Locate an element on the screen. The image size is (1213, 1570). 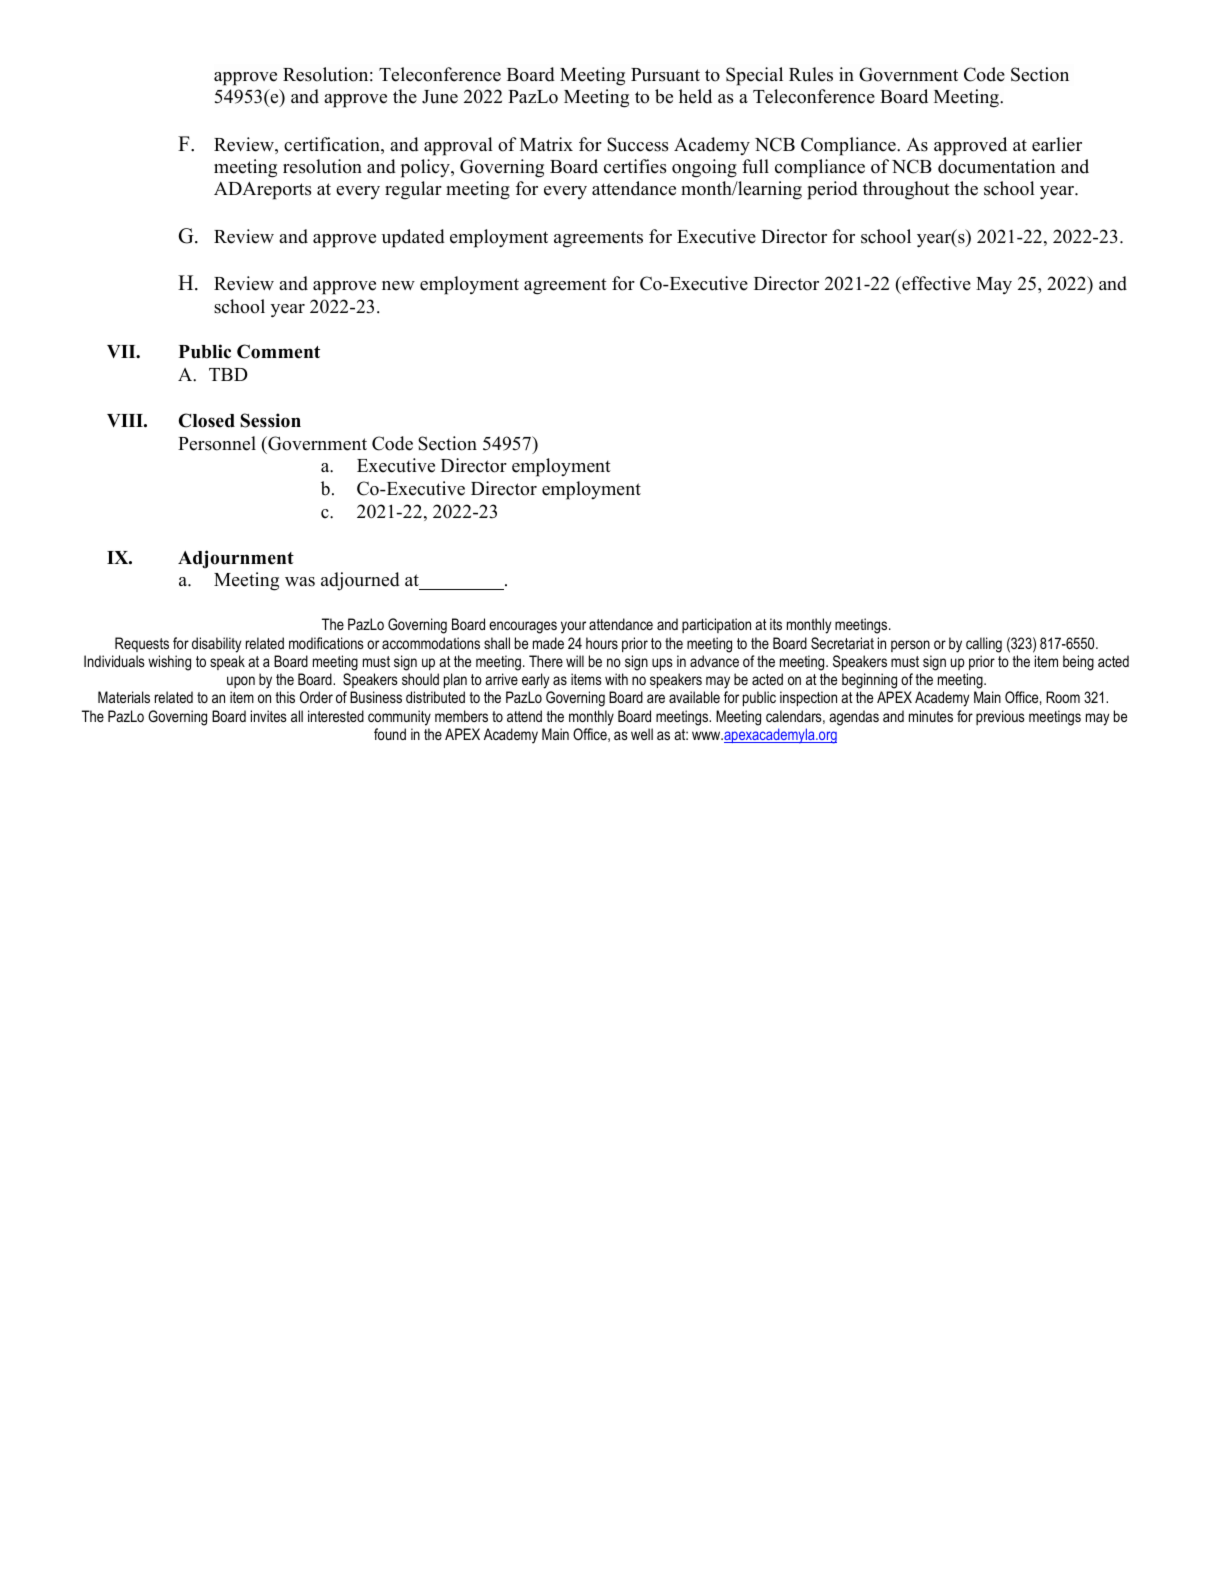
Pursuant is located at coordinates (665, 75).
